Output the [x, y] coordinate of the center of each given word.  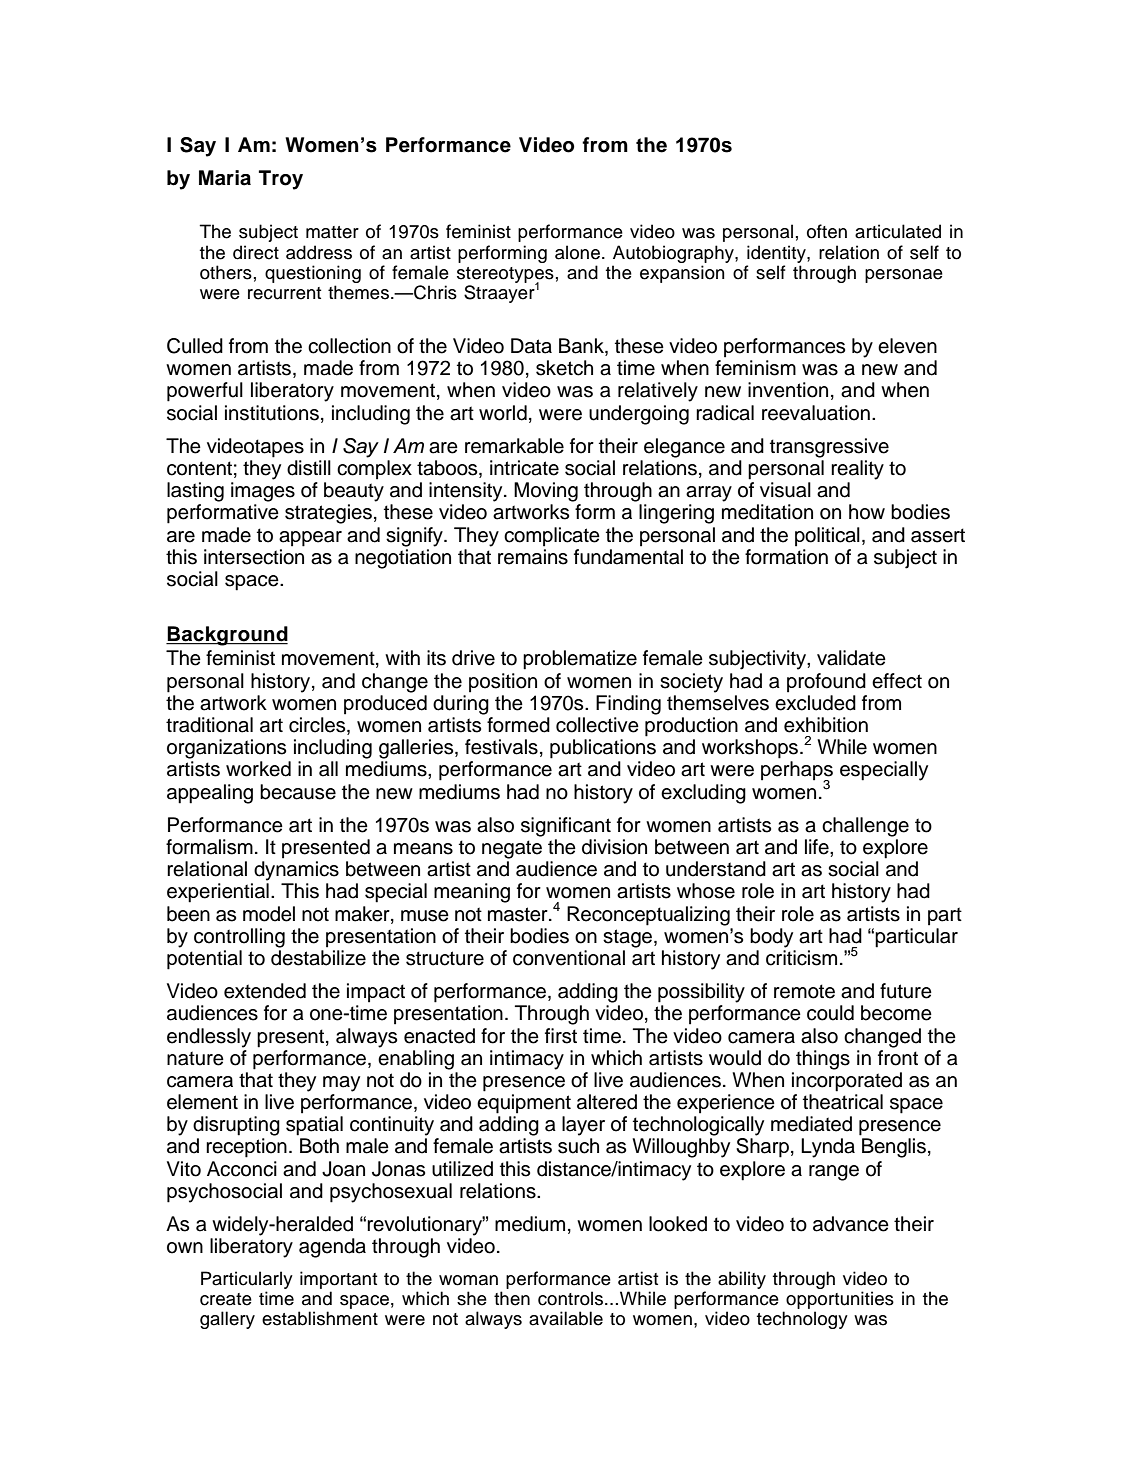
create [226, 1299]
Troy [281, 180]
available [566, 1318]
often [827, 231]
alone [577, 252]
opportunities [840, 1300]
